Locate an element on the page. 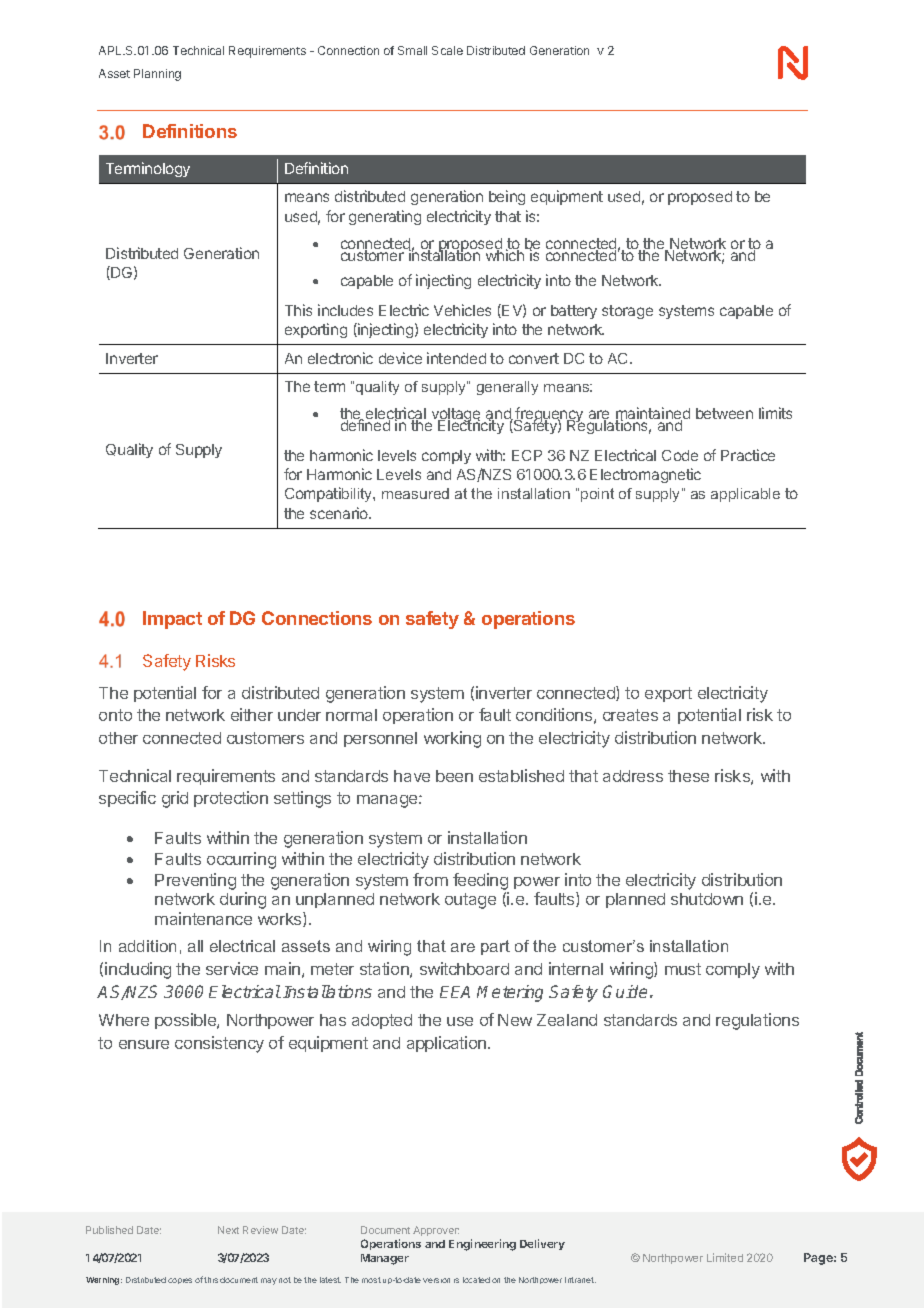 Image resolution: width=924 pixels, height=1308 pixels. electronic is located at coordinates (340, 358).
